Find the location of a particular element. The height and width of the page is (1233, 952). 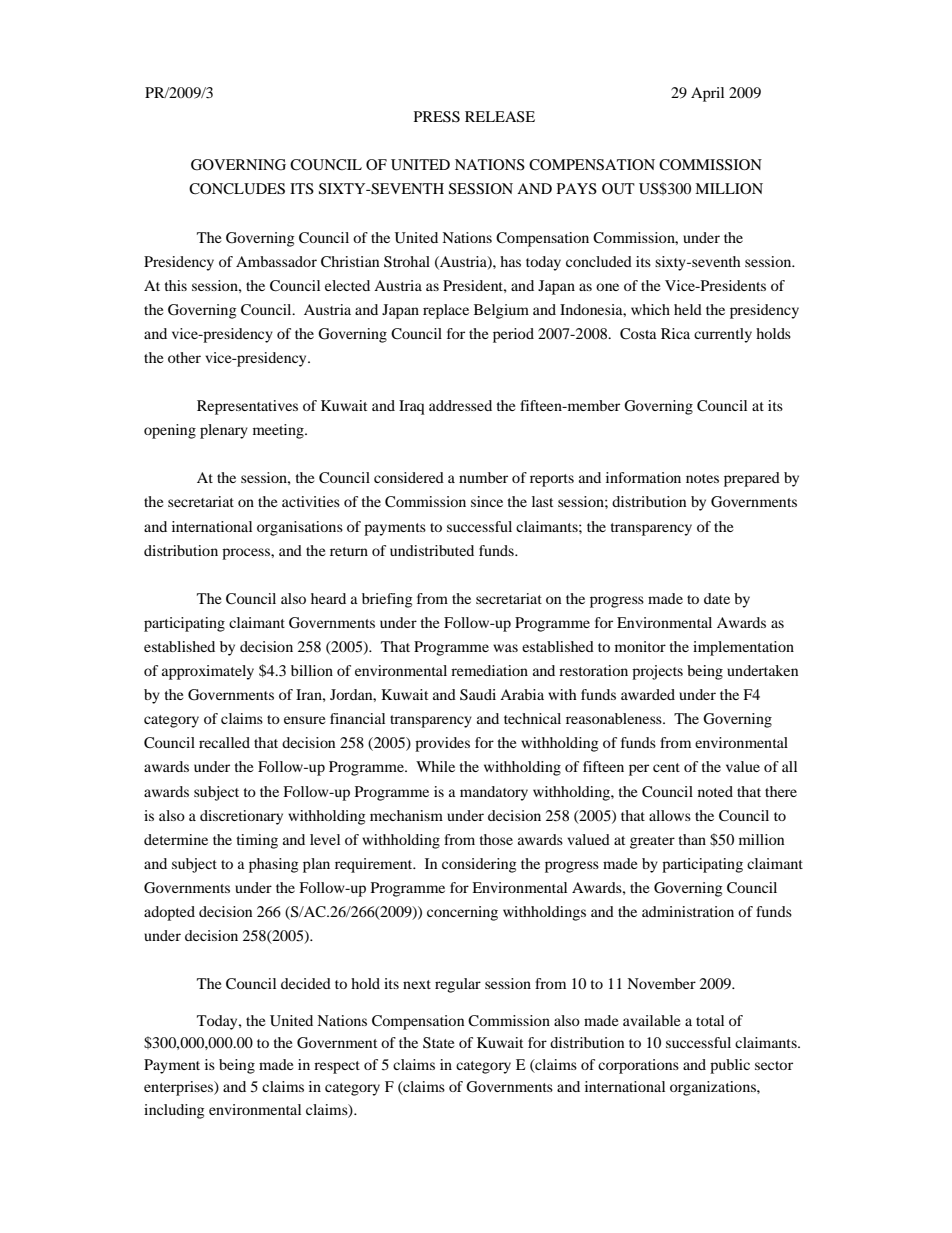

number is located at coordinates (483, 477).
